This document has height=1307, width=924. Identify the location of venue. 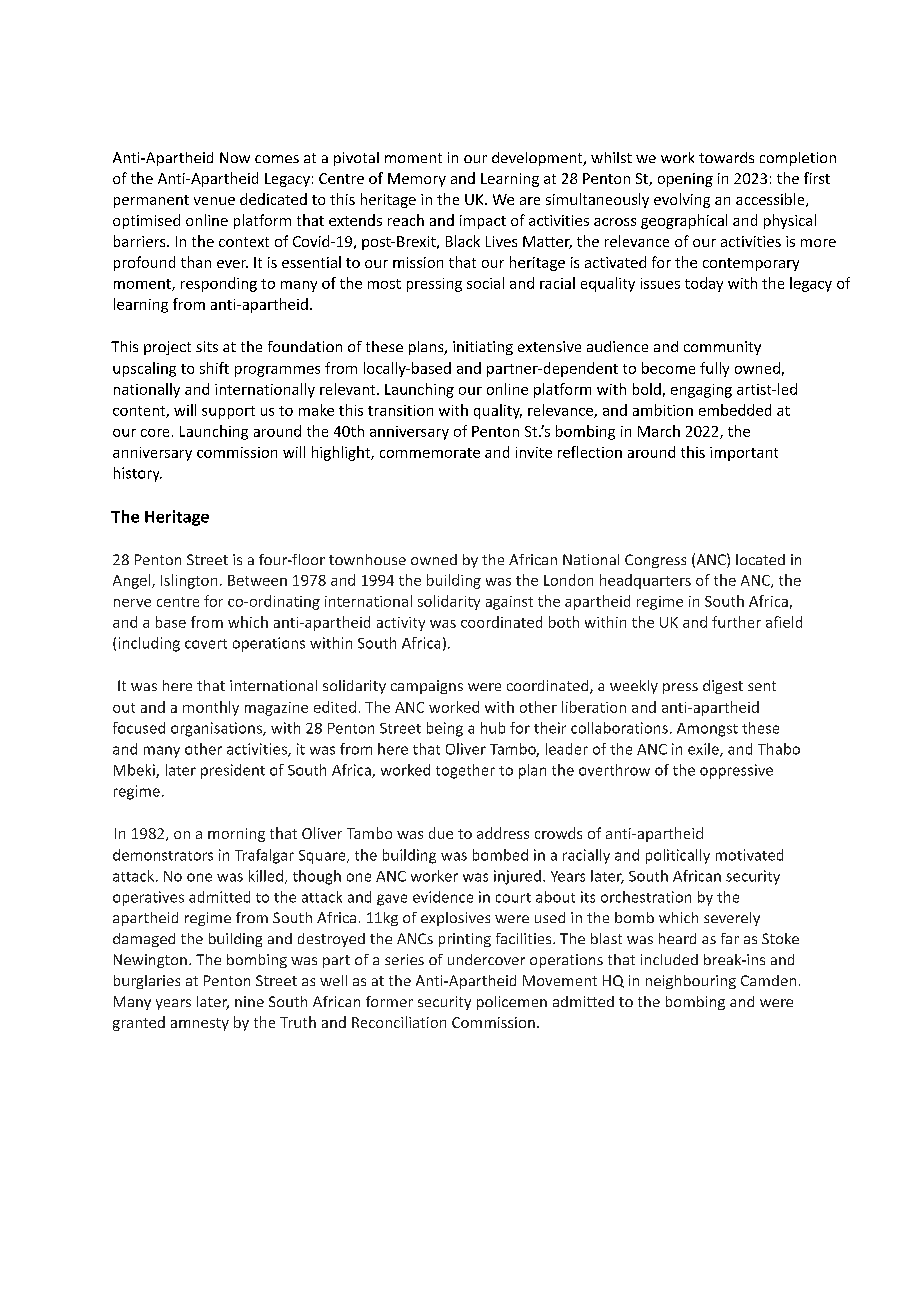
(214, 201).
